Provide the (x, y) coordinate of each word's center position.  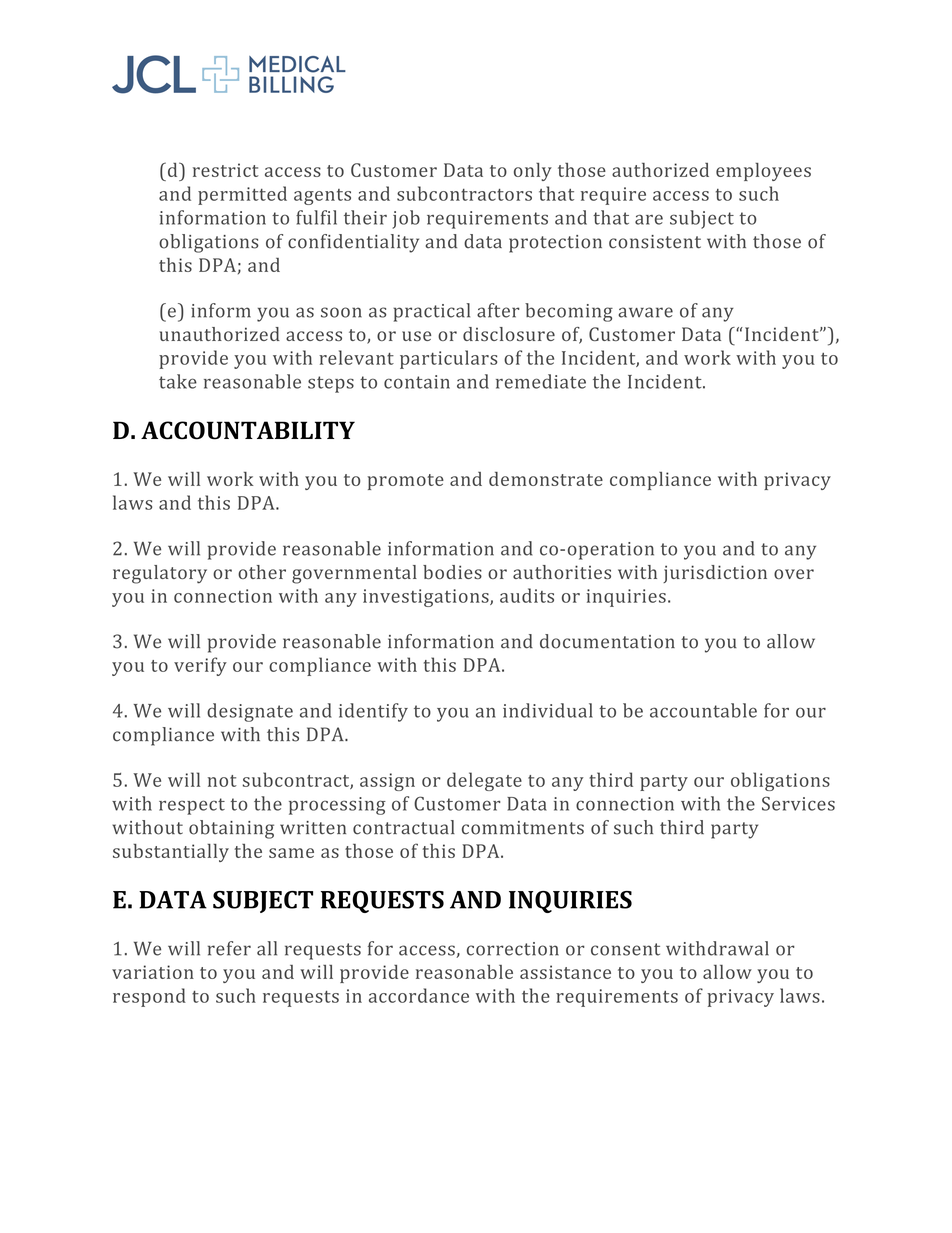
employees (763, 172)
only (533, 172)
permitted (242, 195)
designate (250, 712)
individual (548, 710)
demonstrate (546, 479)
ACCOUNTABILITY (248, 430)
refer (229, 948)
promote (406, 482)
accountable (703, 710)
